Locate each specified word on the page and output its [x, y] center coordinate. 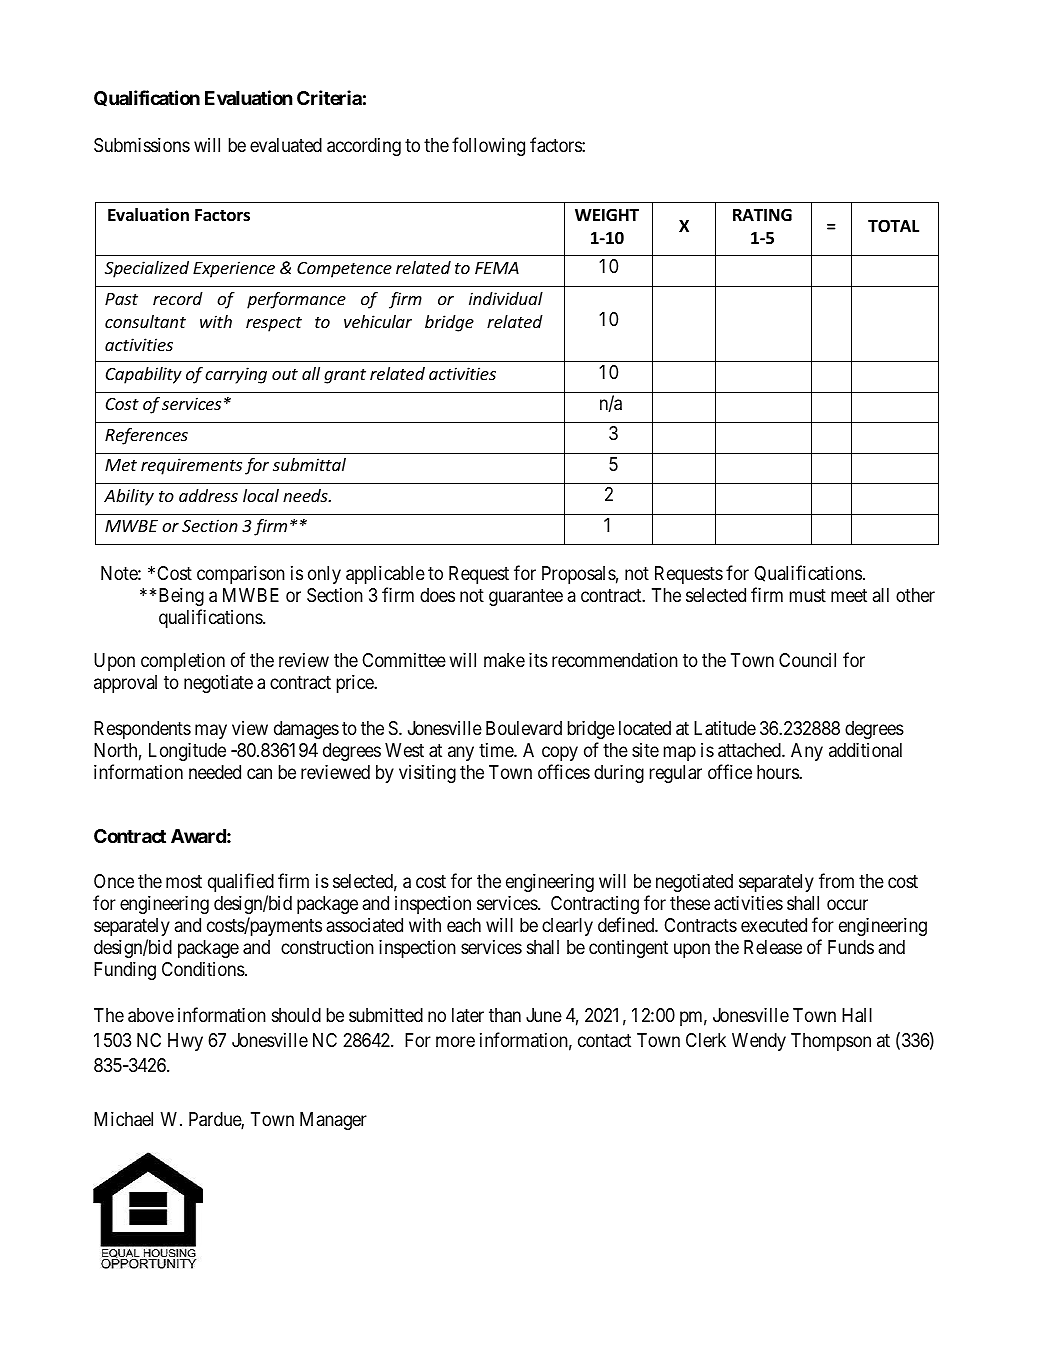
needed [215, 772]
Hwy [185, 1042]
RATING [762, 214]
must [808, 595]
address [208, 495]
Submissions [142, 145]
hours [778, 772]
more [455, 1041]
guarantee [526, 597]
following [488, 146]
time [497, 750]
